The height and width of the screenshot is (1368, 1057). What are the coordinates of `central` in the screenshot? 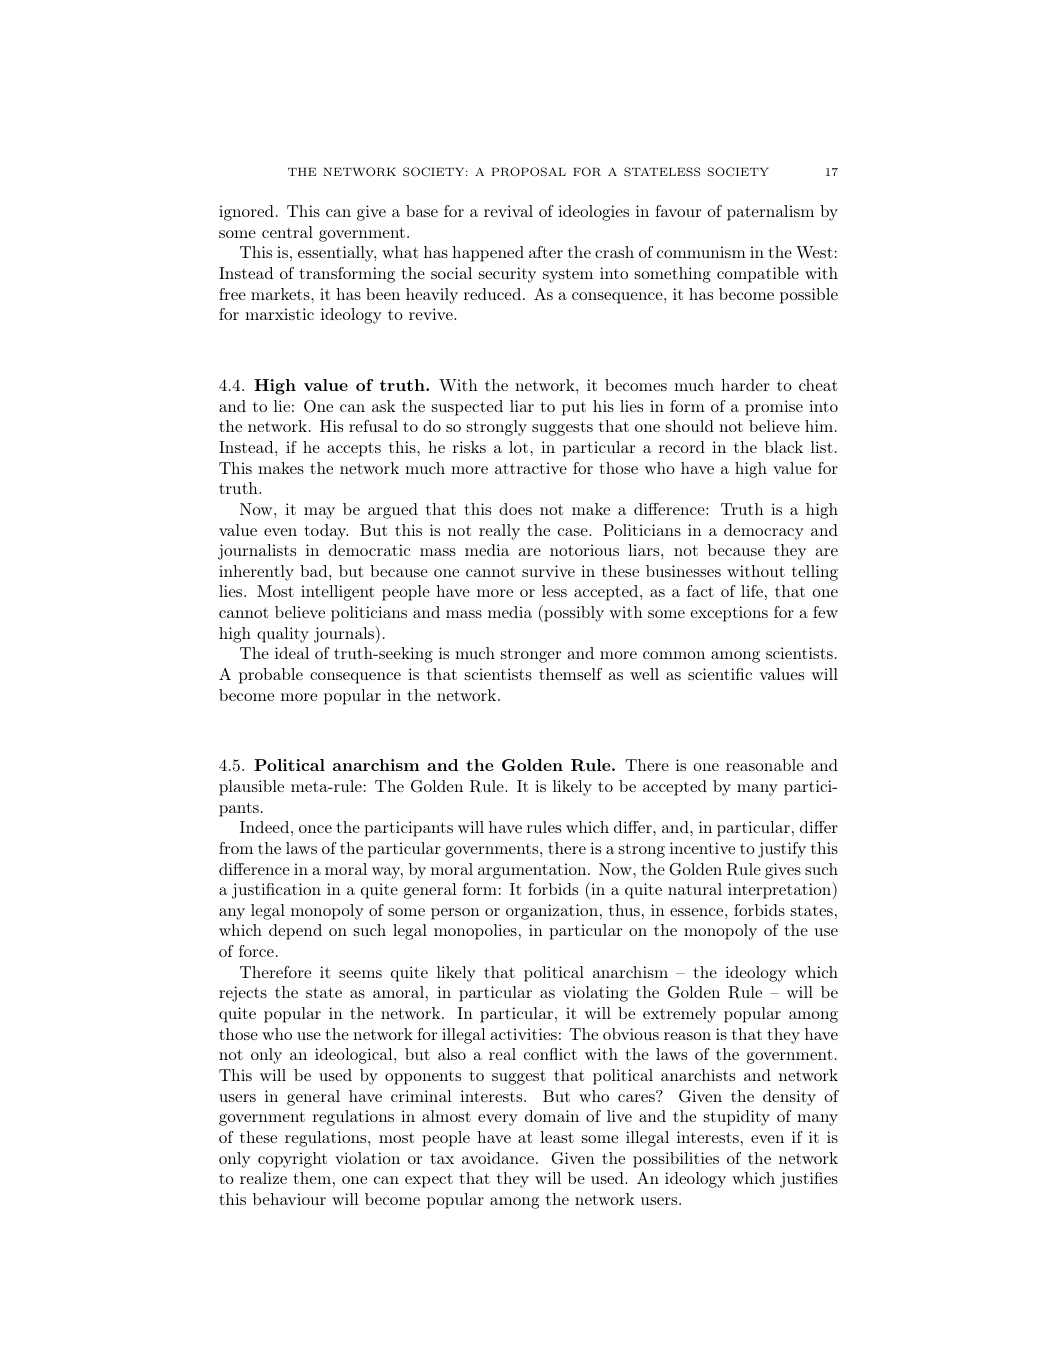 It's located at (287, 232).
